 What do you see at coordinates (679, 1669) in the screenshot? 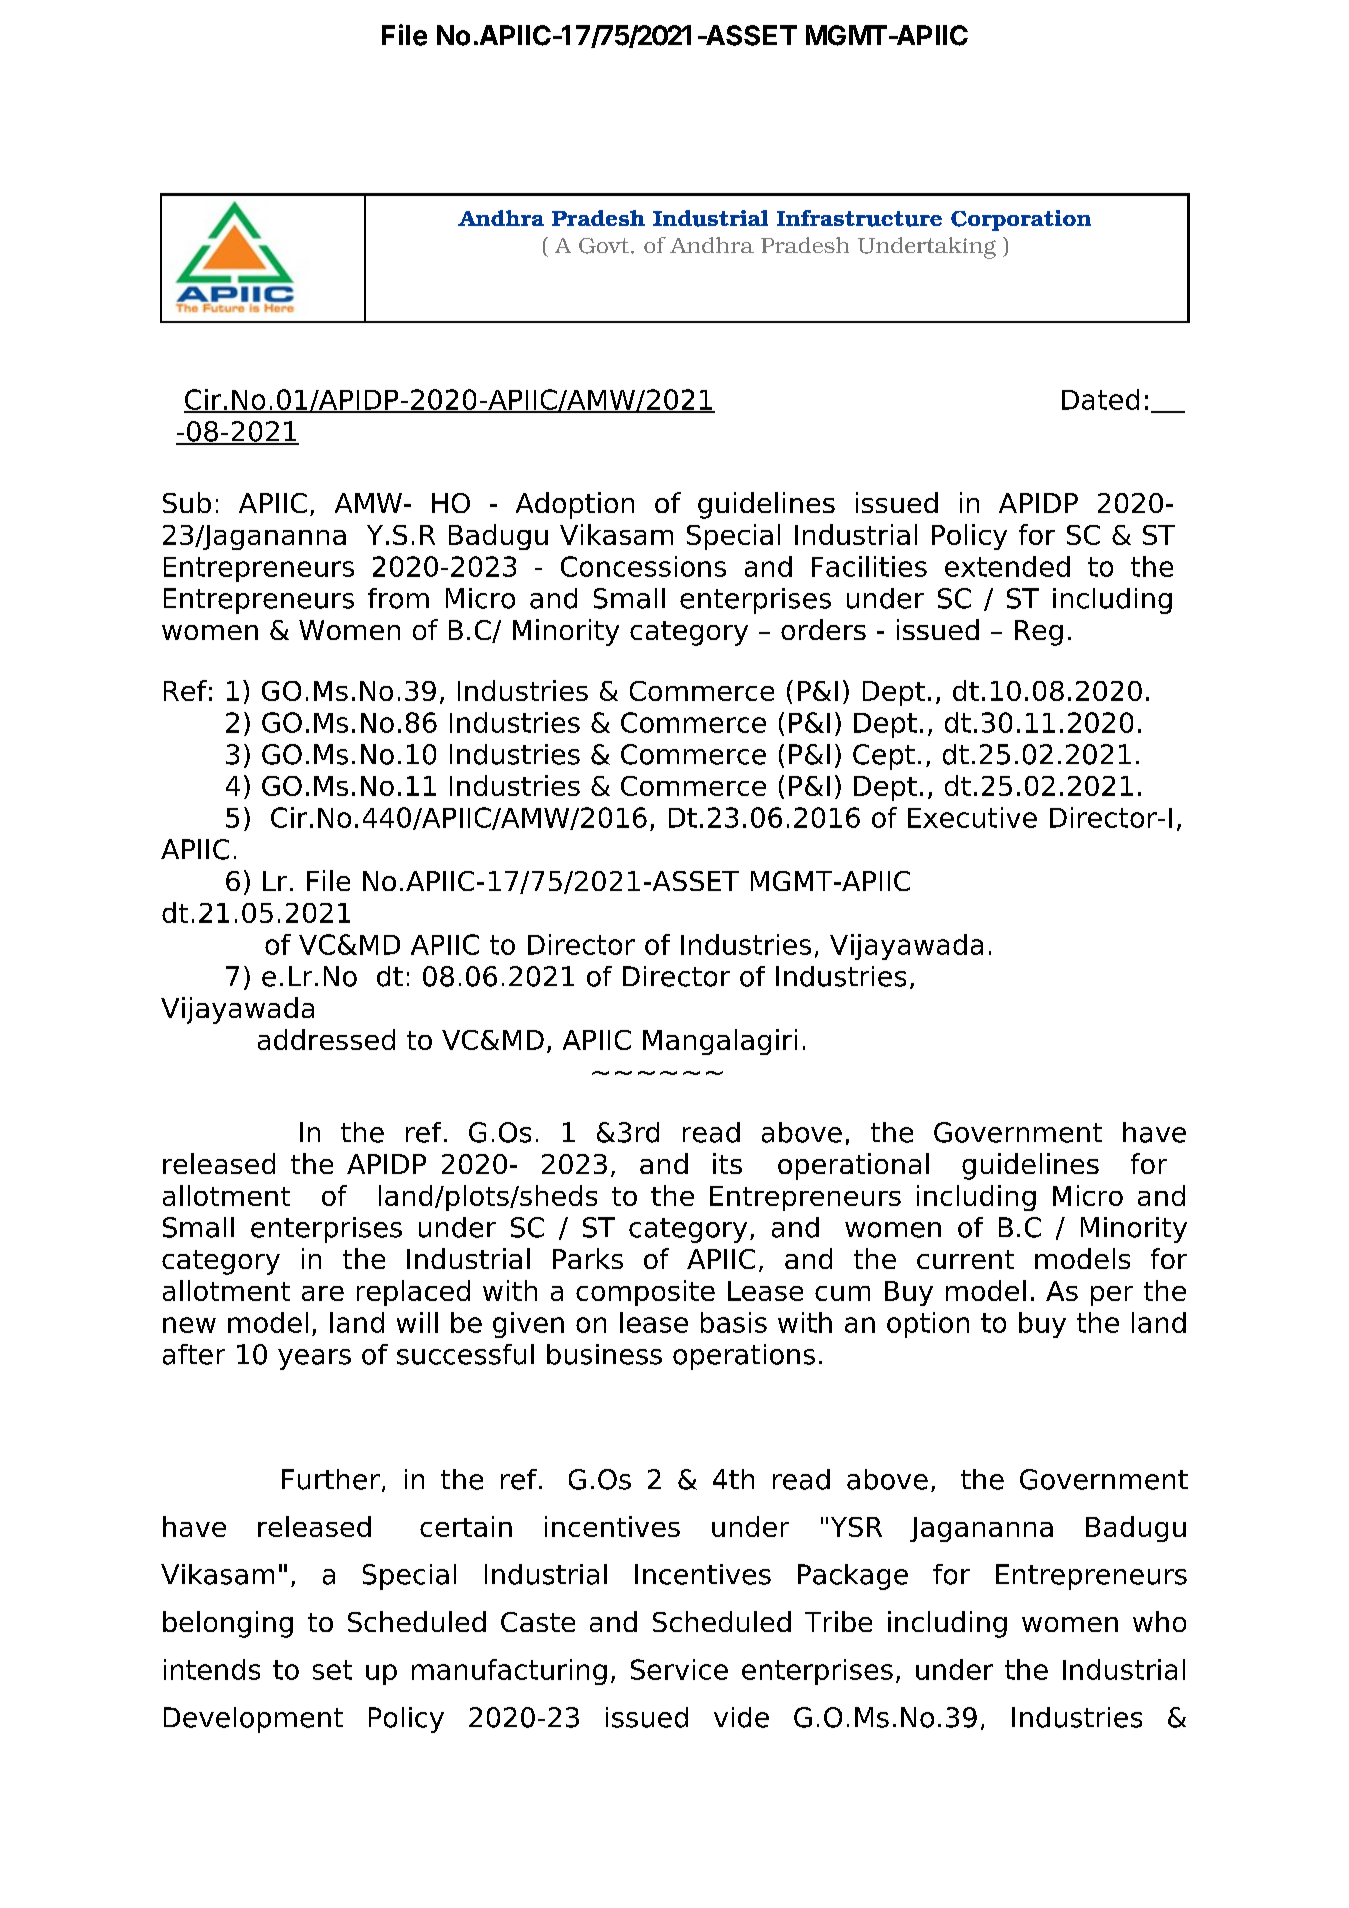
I see `Service` at bounding box center [679, 1669].
